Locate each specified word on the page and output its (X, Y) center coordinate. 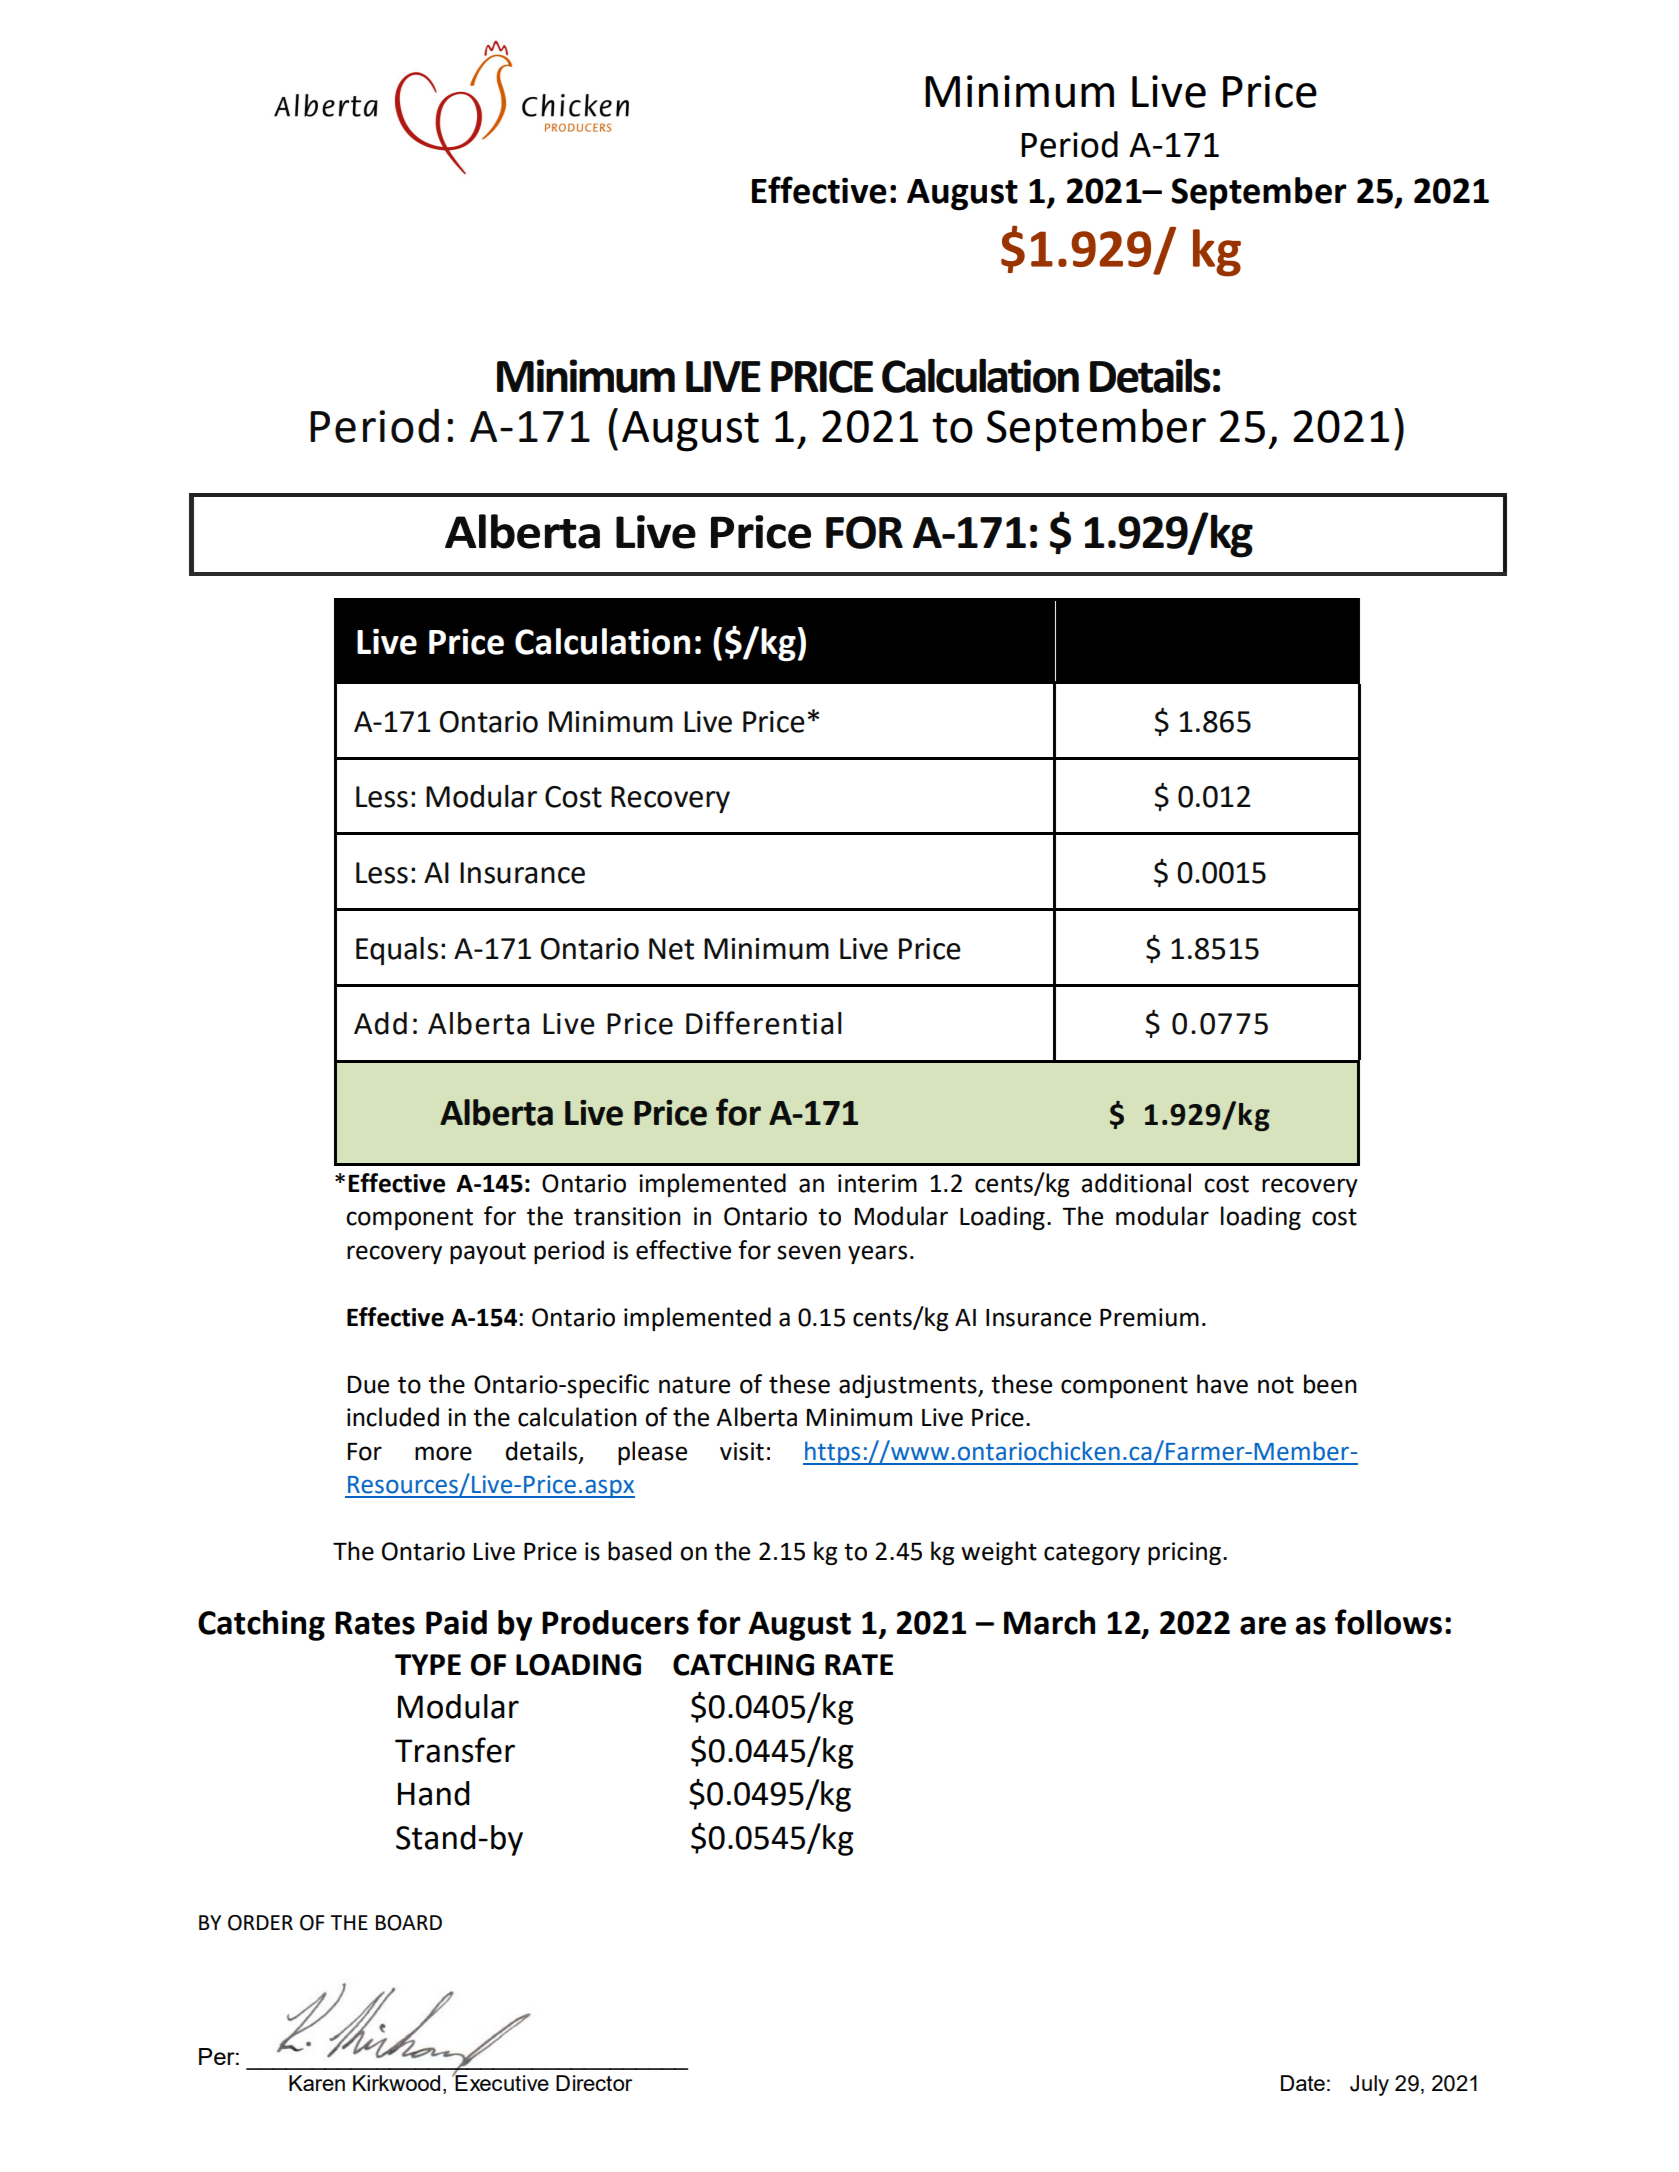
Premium (1149, 1317)
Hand (434, 1793)
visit (742, 1451)
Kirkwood (396, 2083)
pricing (1184, 1553)
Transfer (455, 1750)
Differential (764, 1023)
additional (1136, 1183)
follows (1388, 1622)
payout (488, 1253)
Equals (397, 951)
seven (809, 1252)
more (443, 1453)
